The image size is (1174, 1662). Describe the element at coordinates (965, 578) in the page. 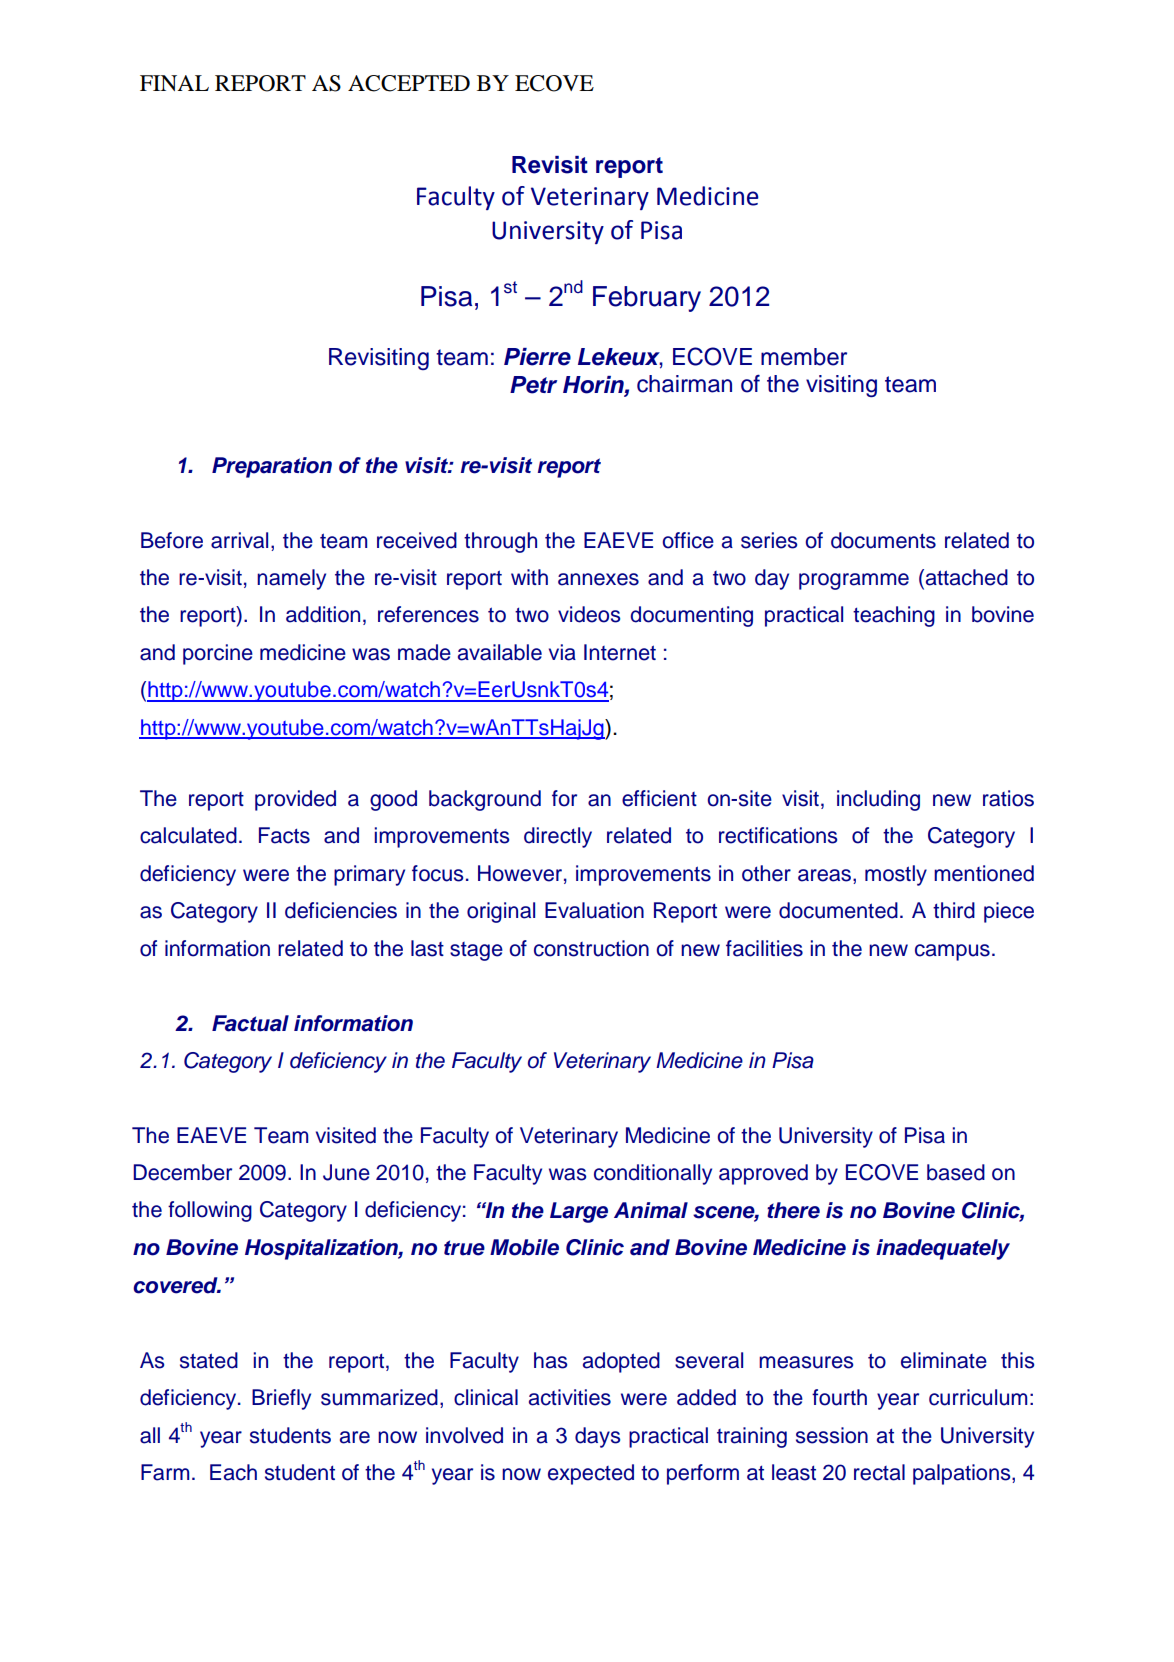

I see `attached` at that location.
